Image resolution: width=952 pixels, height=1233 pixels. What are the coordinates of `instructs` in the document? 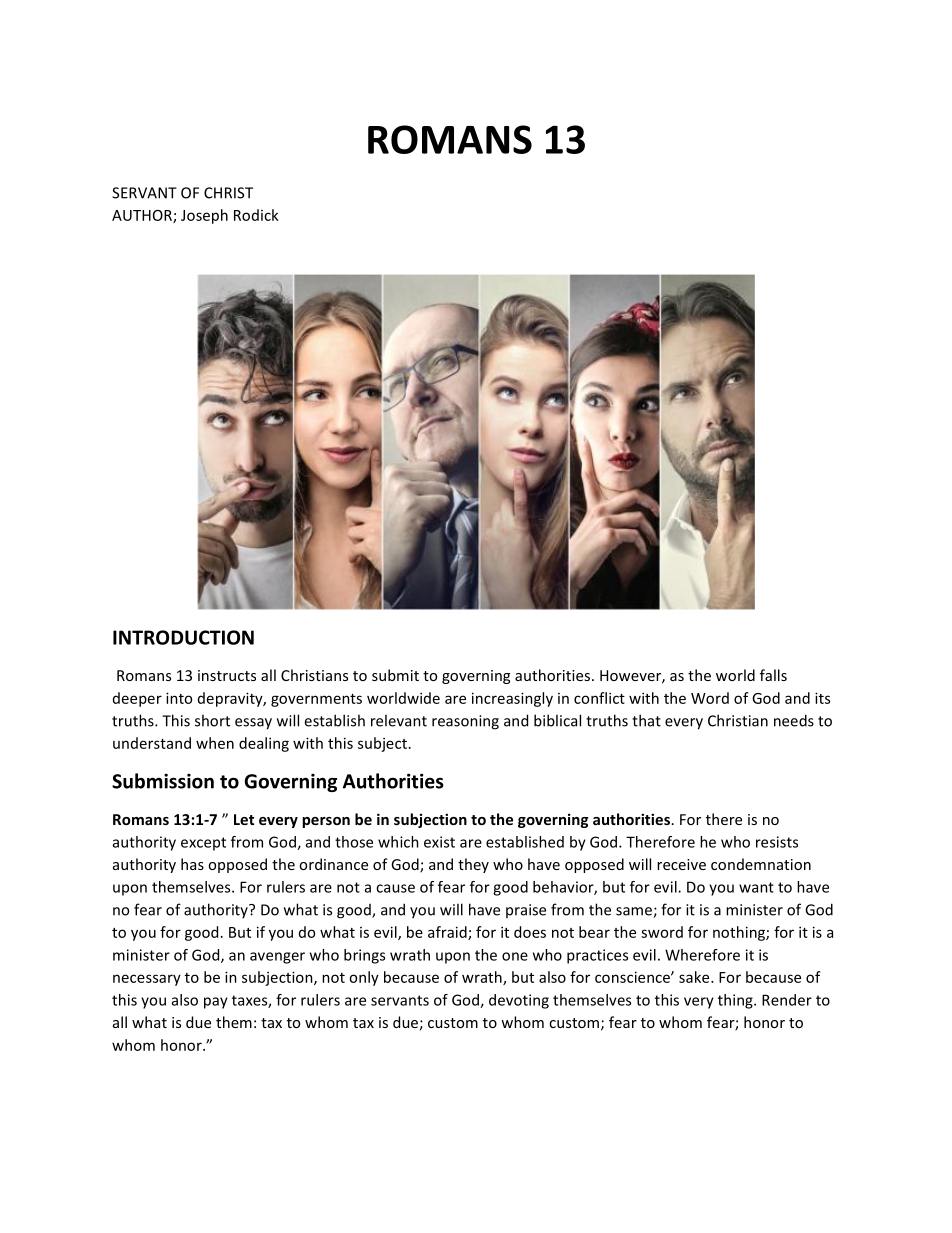 It's located at (227, 675).
